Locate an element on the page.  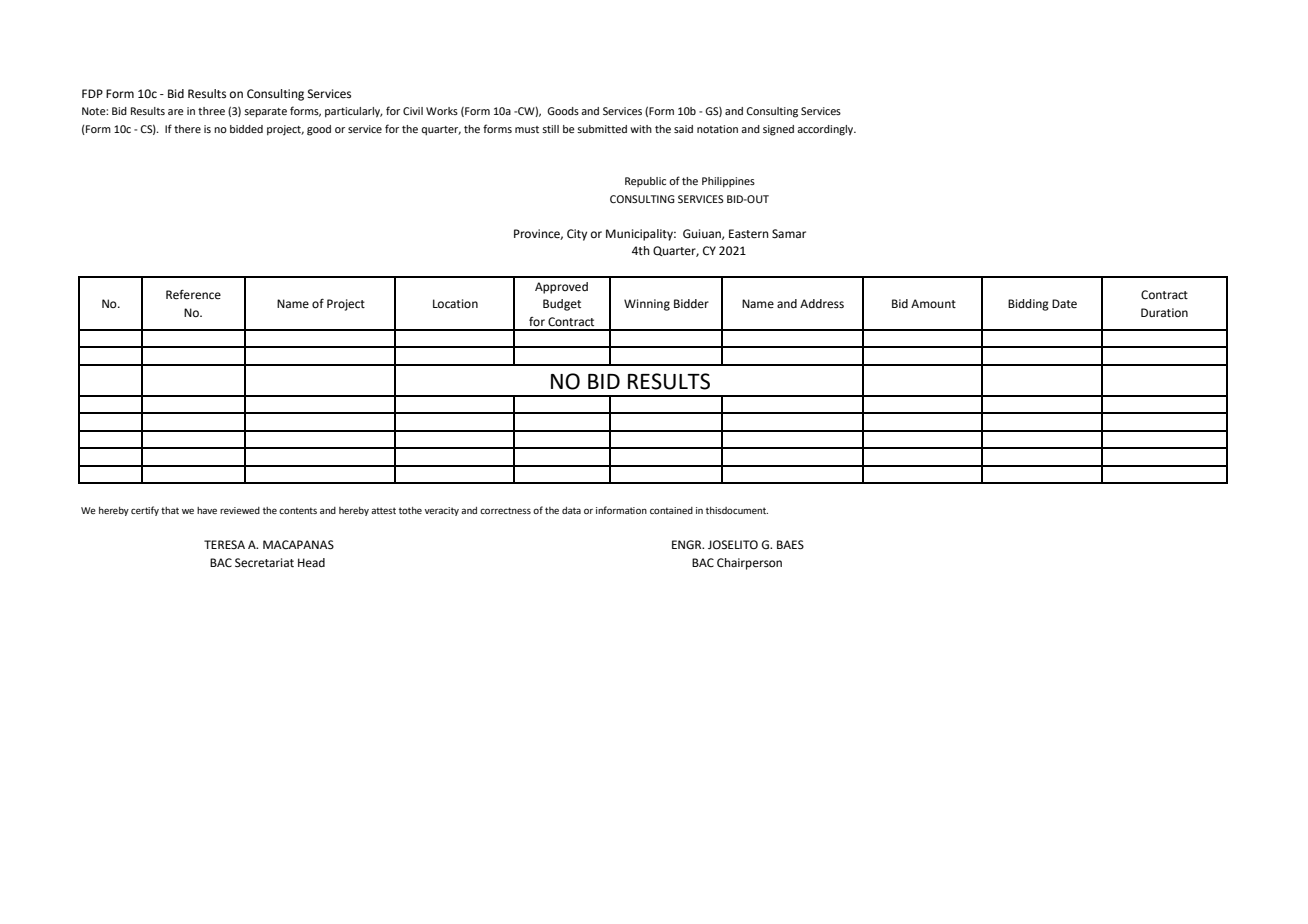
three is located at coordinates (211, 111).
